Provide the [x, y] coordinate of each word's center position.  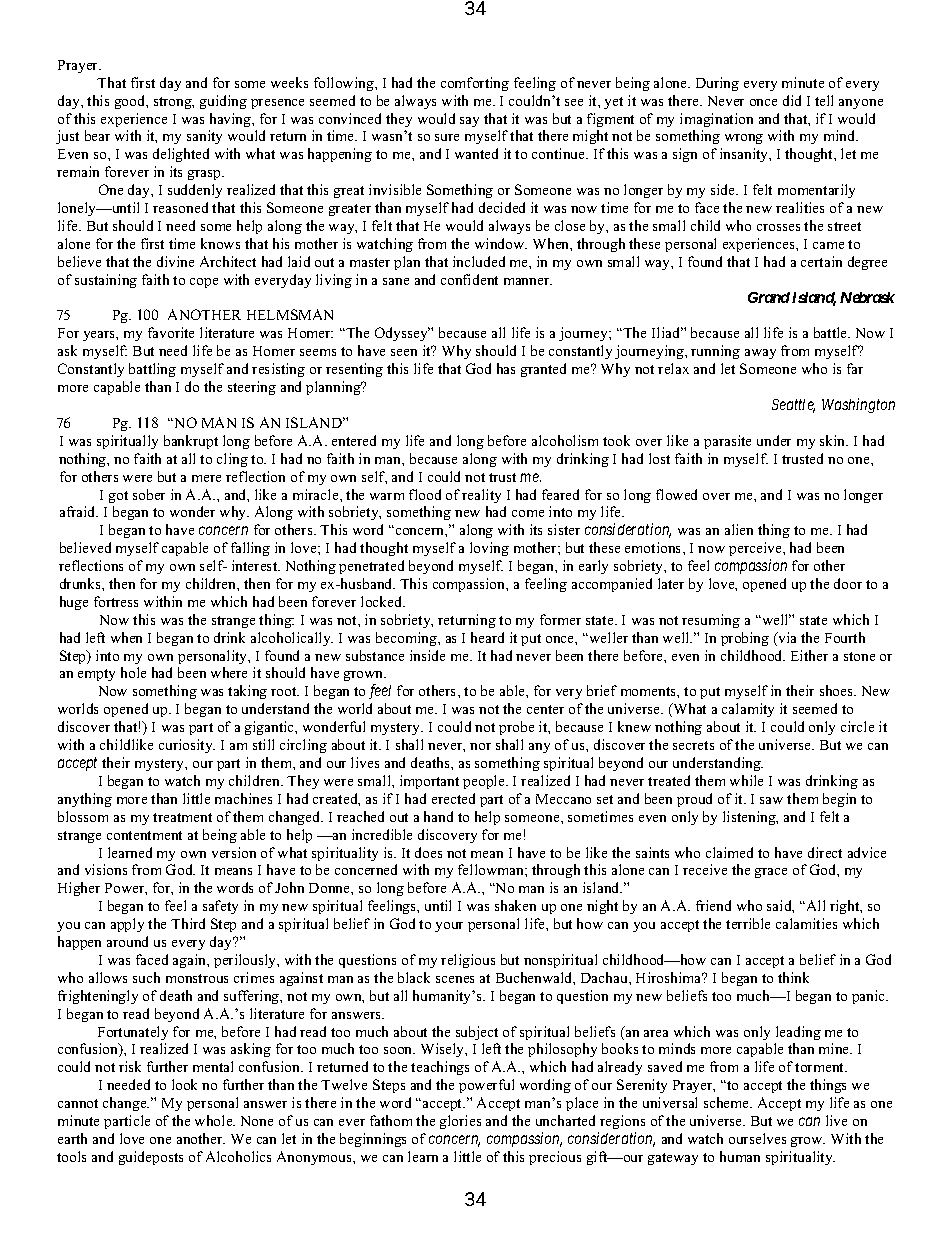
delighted [181, 155]
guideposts [151, 1158]
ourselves [757, 1138]
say [469, 122]
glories [460, 1122]
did [792, 100]
